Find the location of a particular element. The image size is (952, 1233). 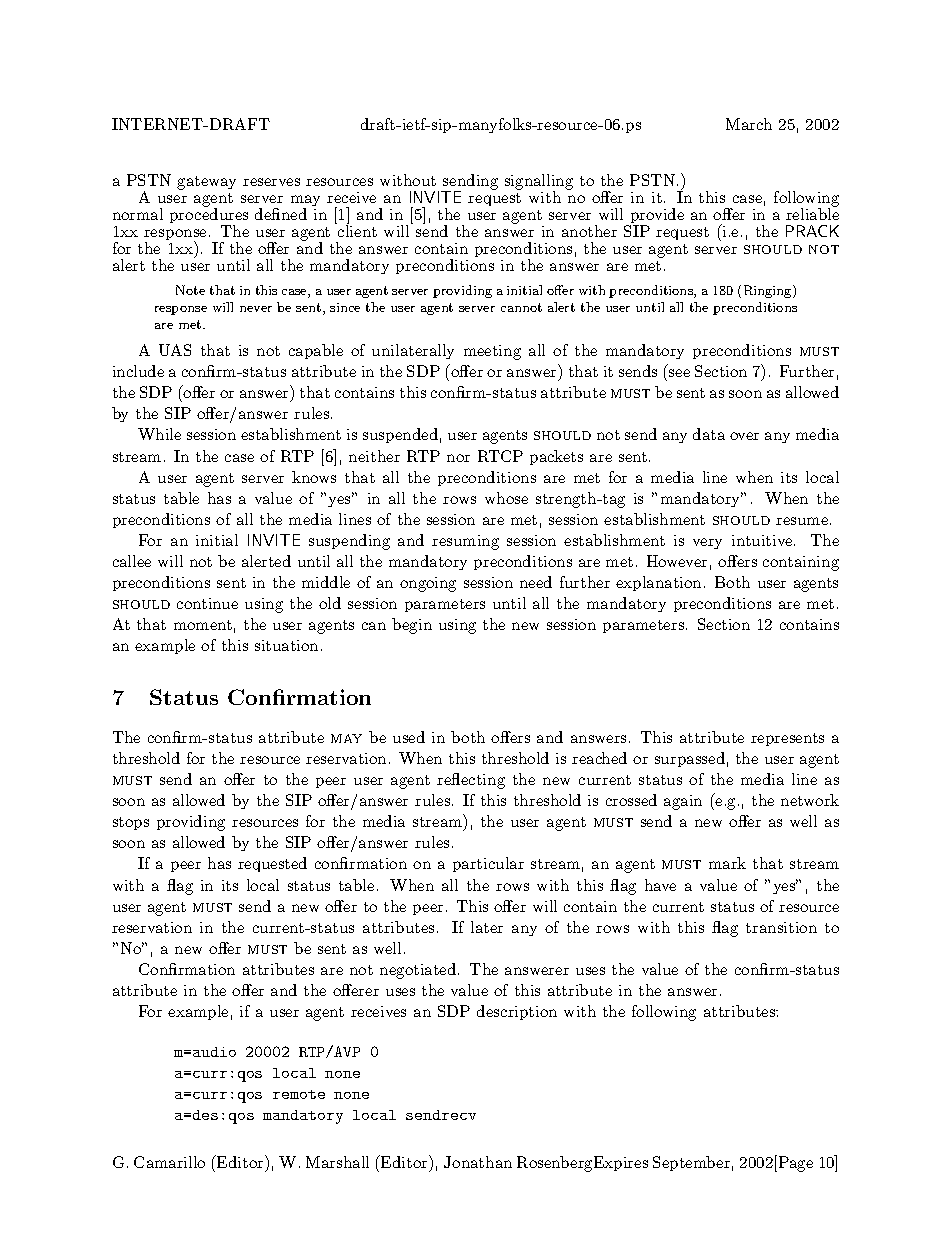

over is located at coordinates (744, 436).
